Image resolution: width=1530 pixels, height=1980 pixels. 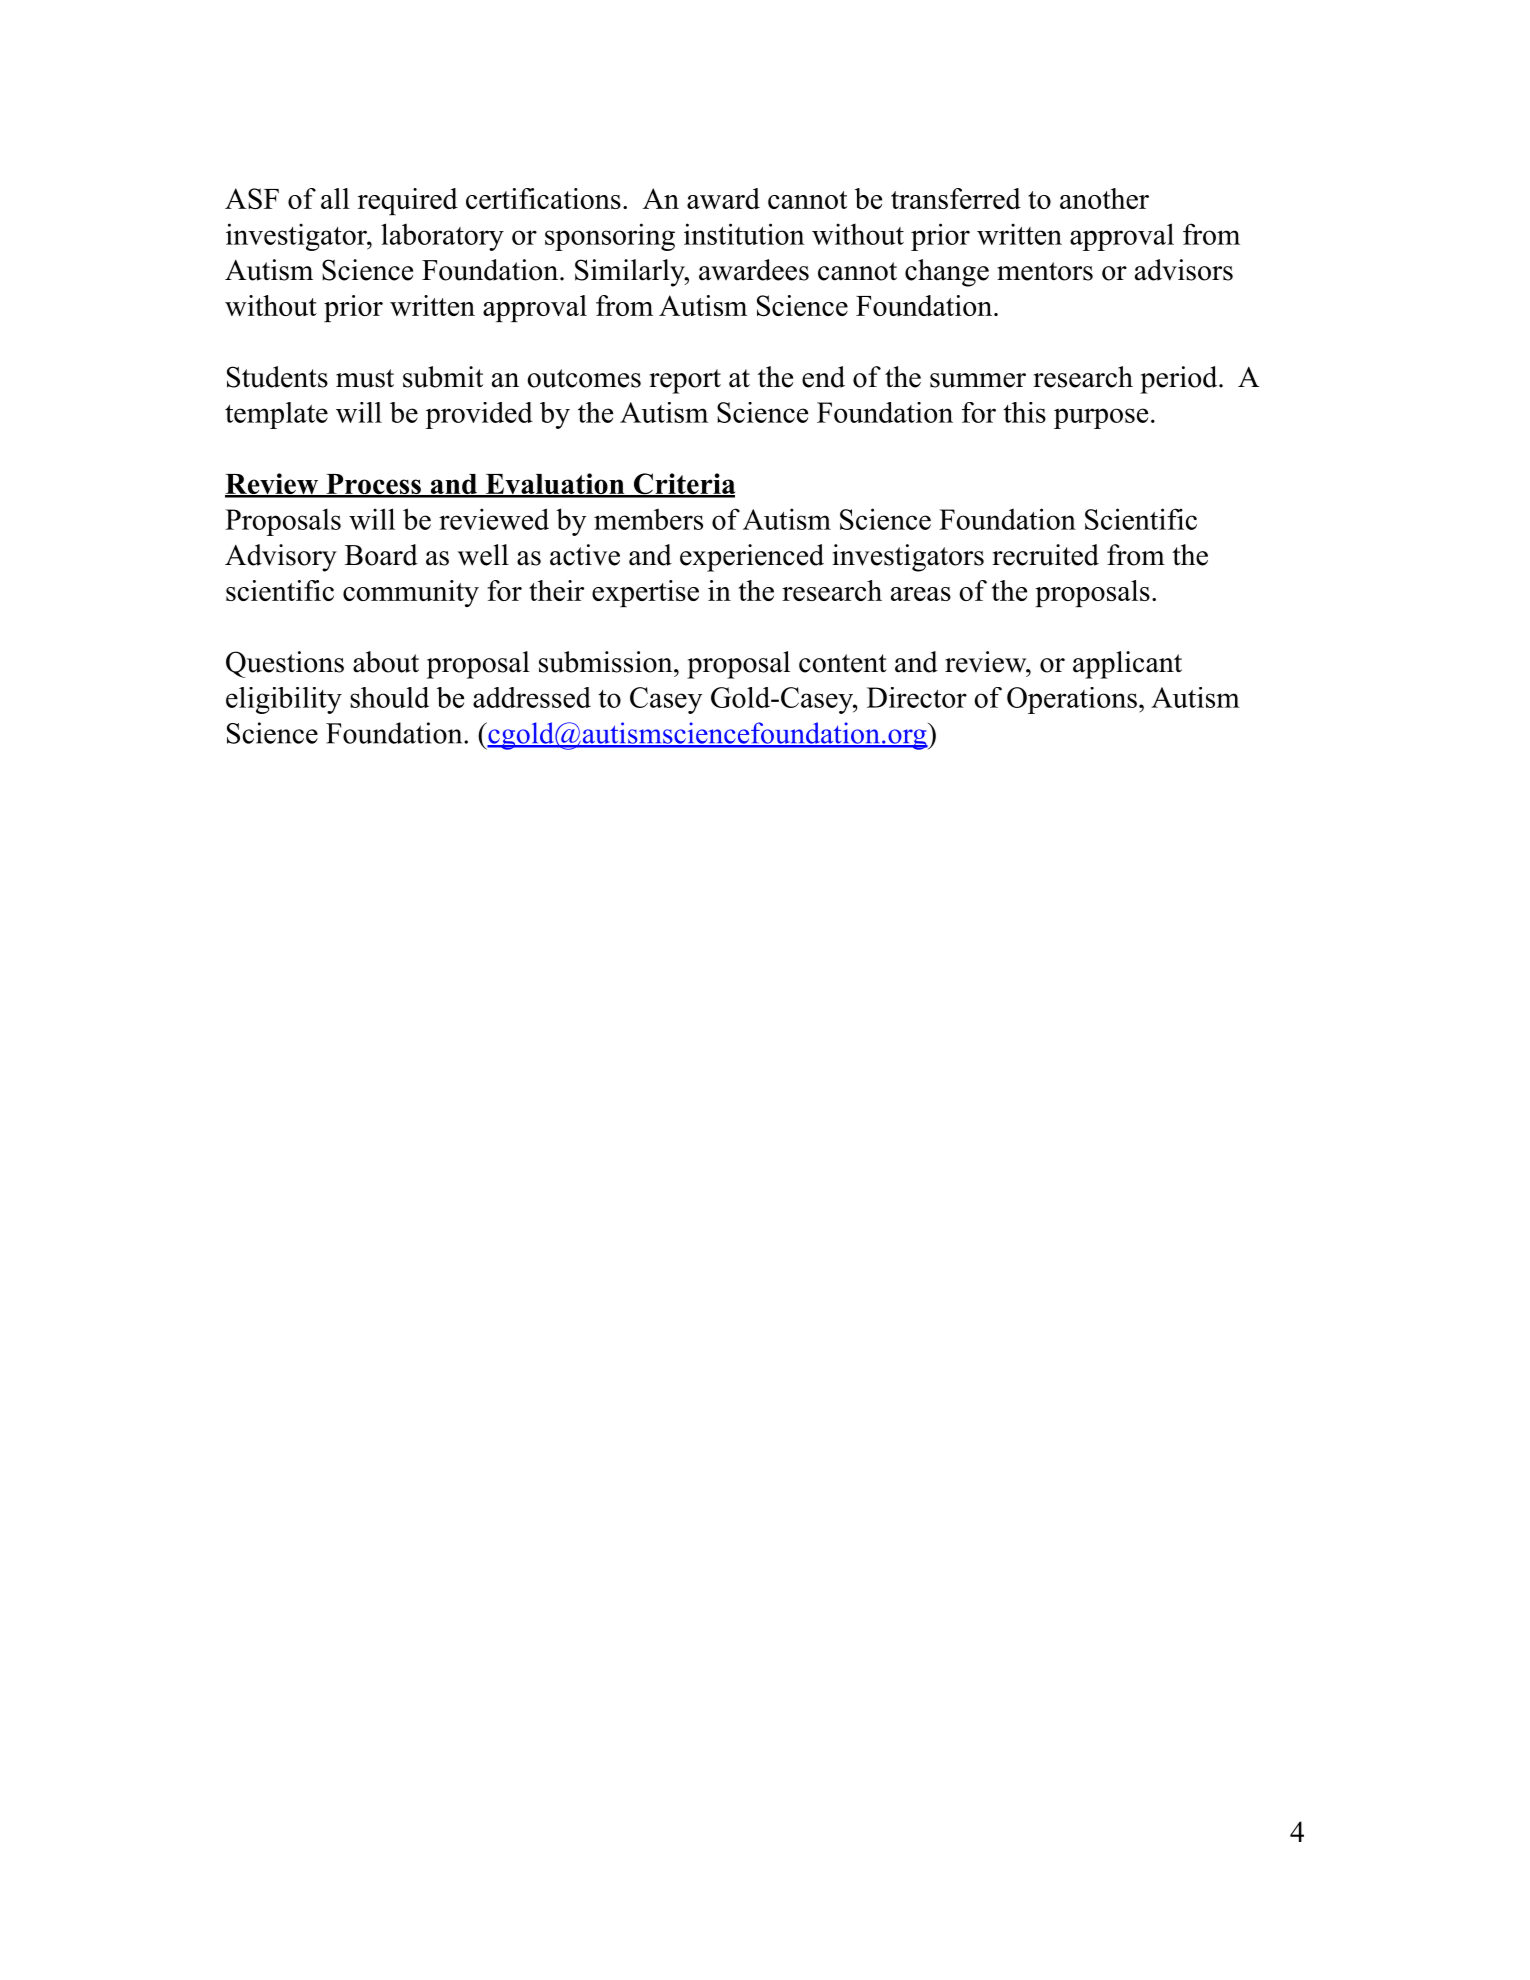 I want to click on institution, so click(x=744, y=234).
